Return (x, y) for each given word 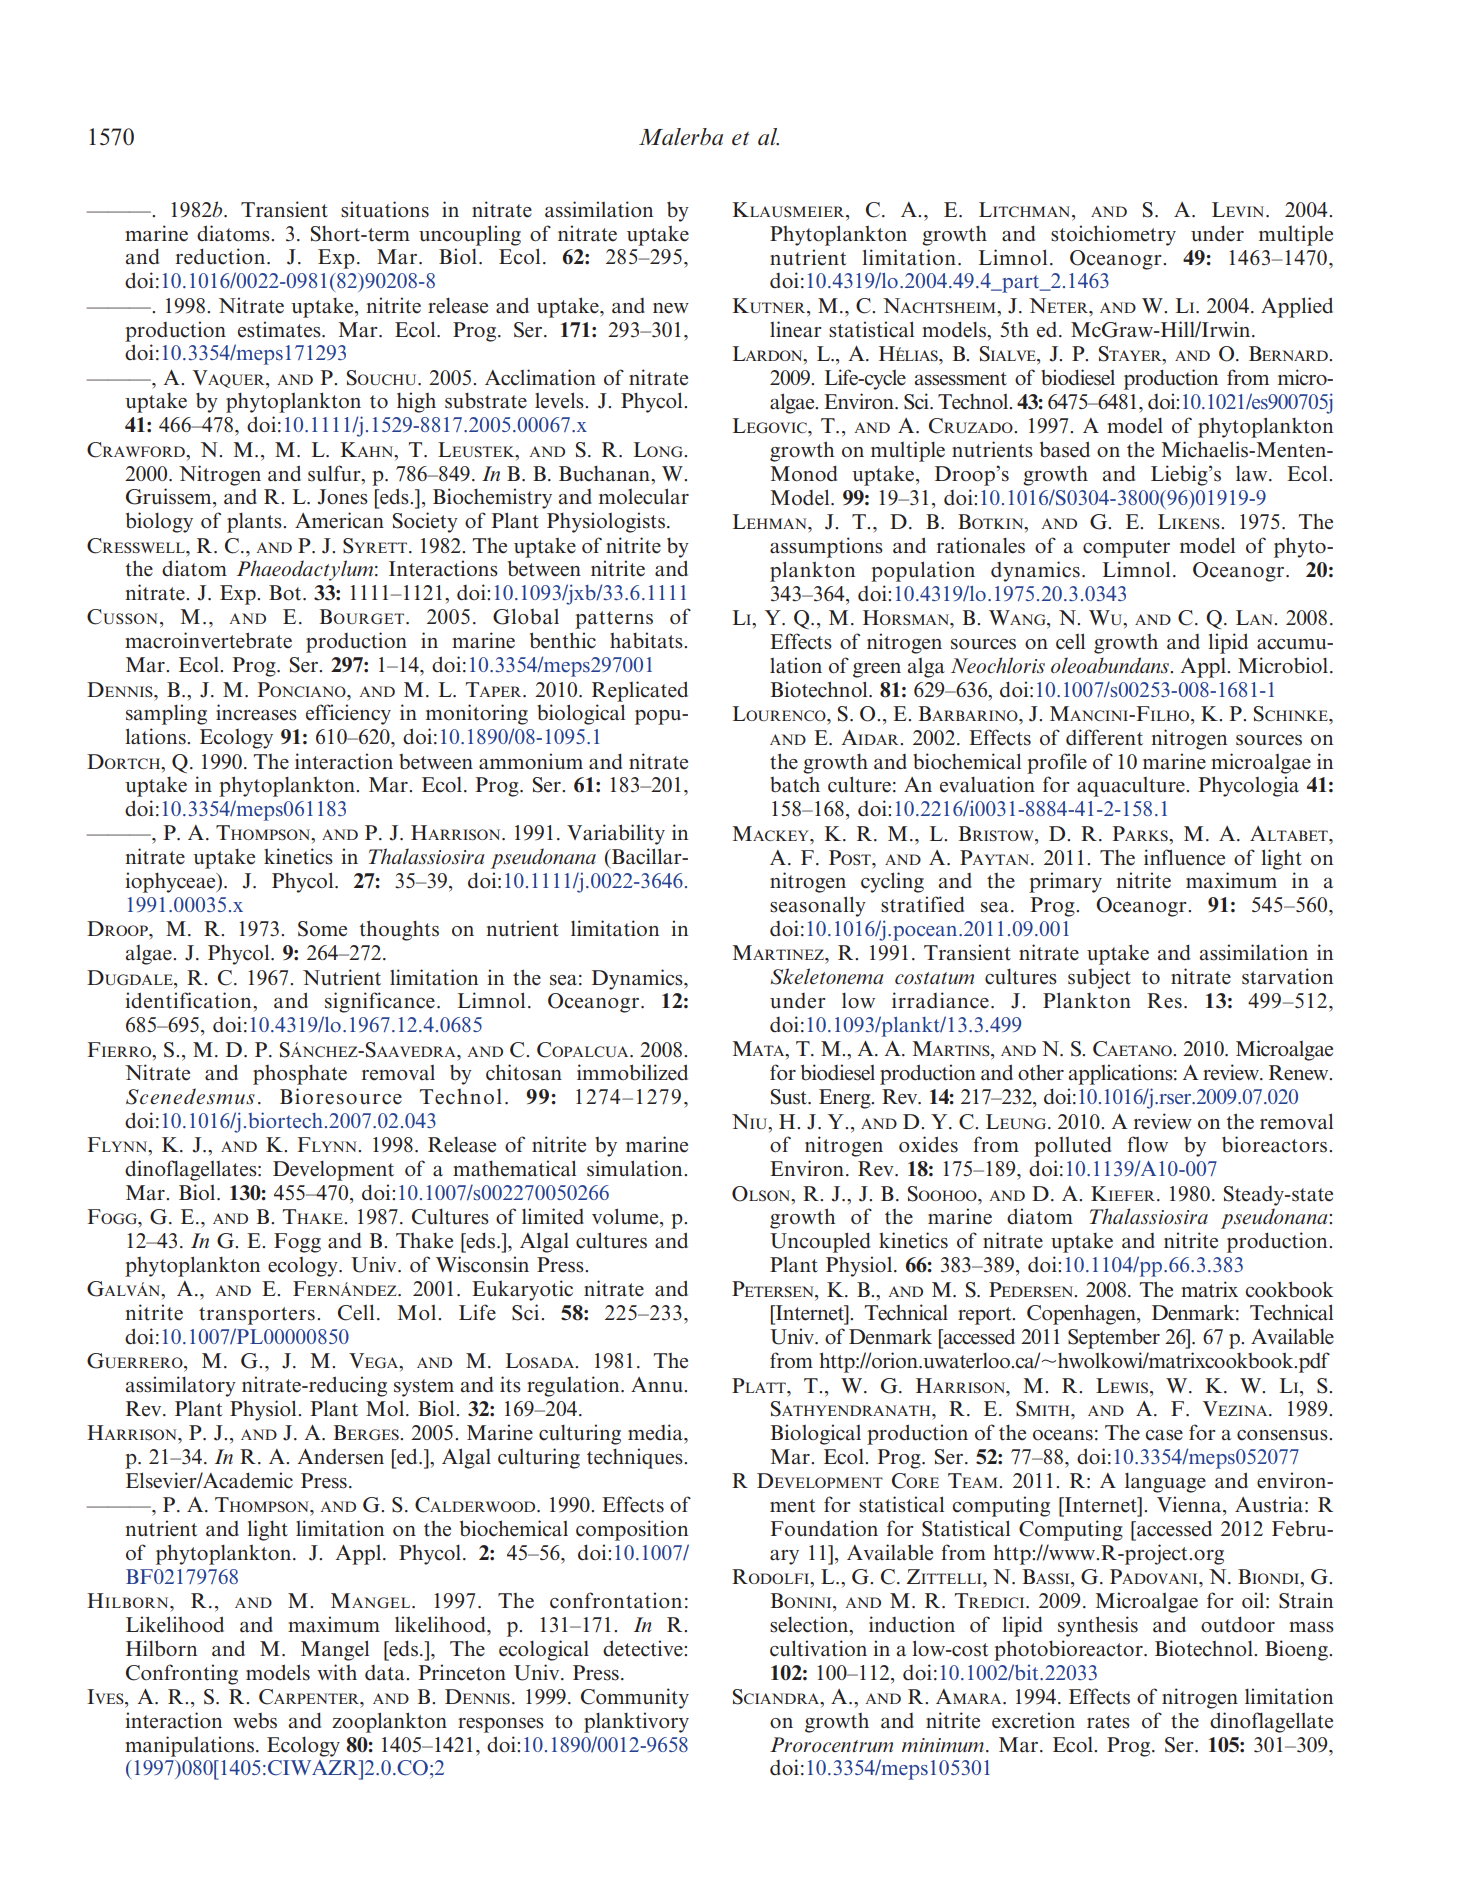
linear (796, 329)
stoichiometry (1113, 235)
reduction (222, 256)
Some (322, 929)
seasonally (818, 906)
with (337, 1672)
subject (1099, 978)
